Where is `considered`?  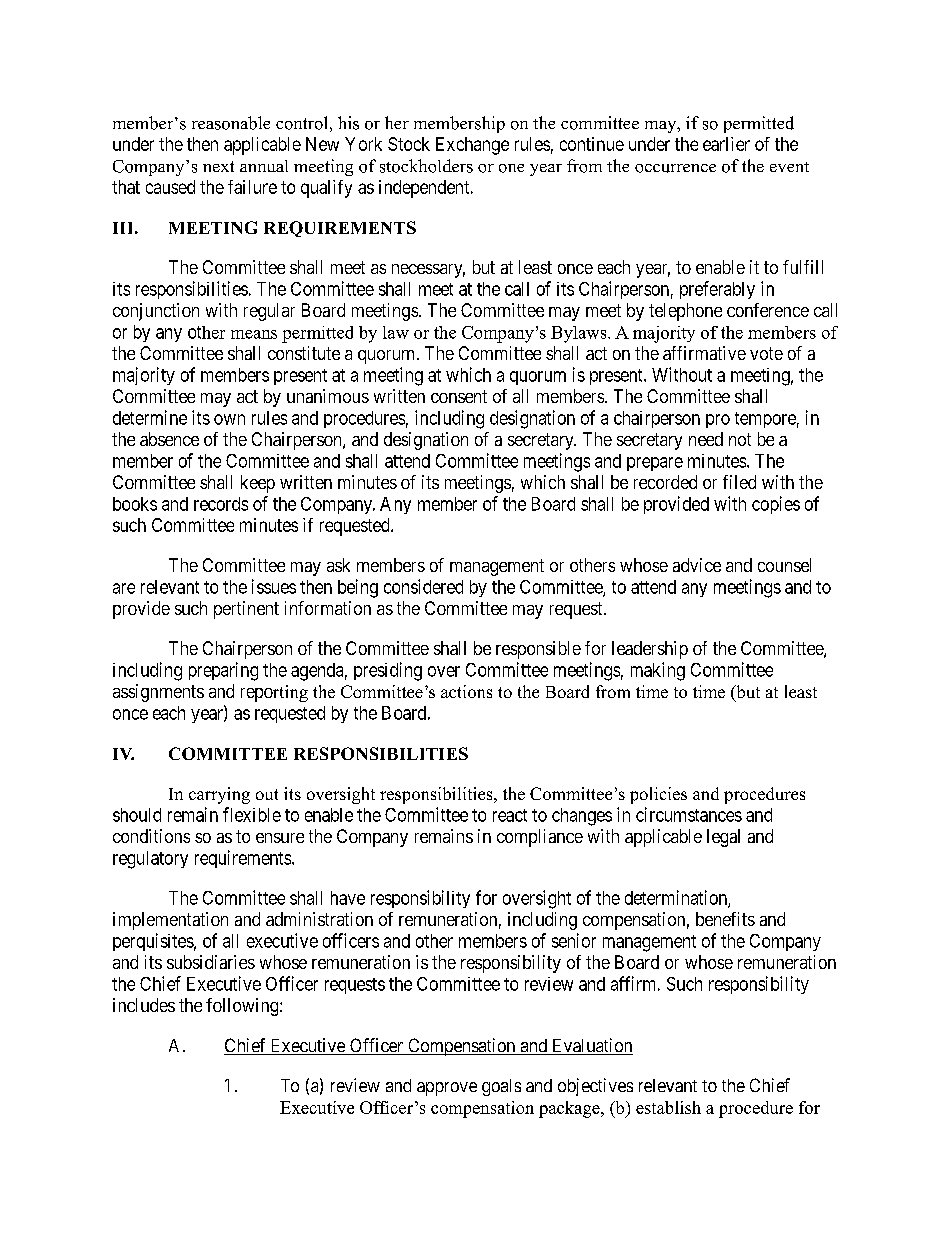 considered is located at coordinates (423, 586).
